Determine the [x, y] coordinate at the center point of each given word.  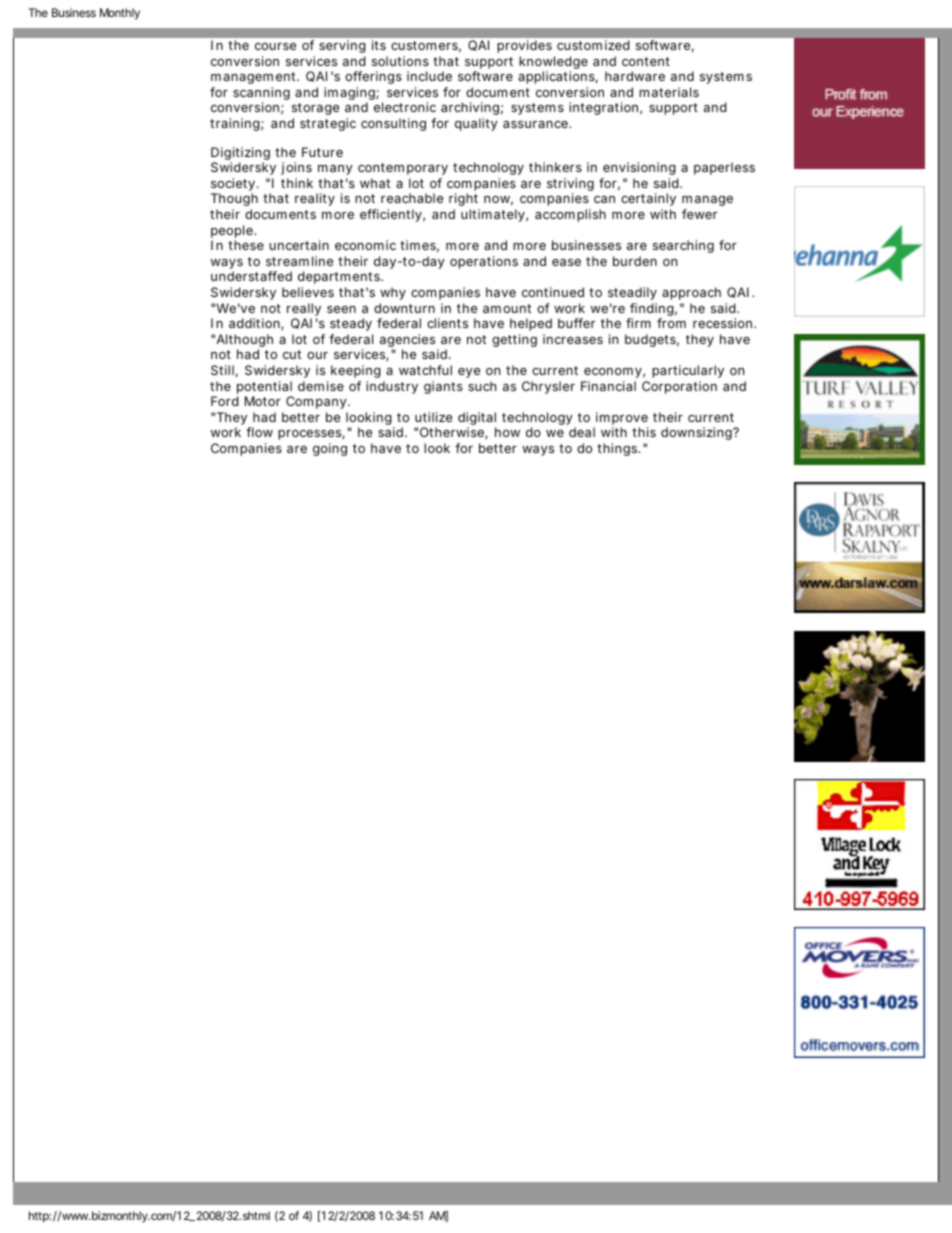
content [646, 61]
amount [507, 308]
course [275, 46]
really [304, 311]
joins [296, 168]
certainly [648, 199]
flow [259, 432]
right [463, 199]
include [429, 76]
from [671, 323]
